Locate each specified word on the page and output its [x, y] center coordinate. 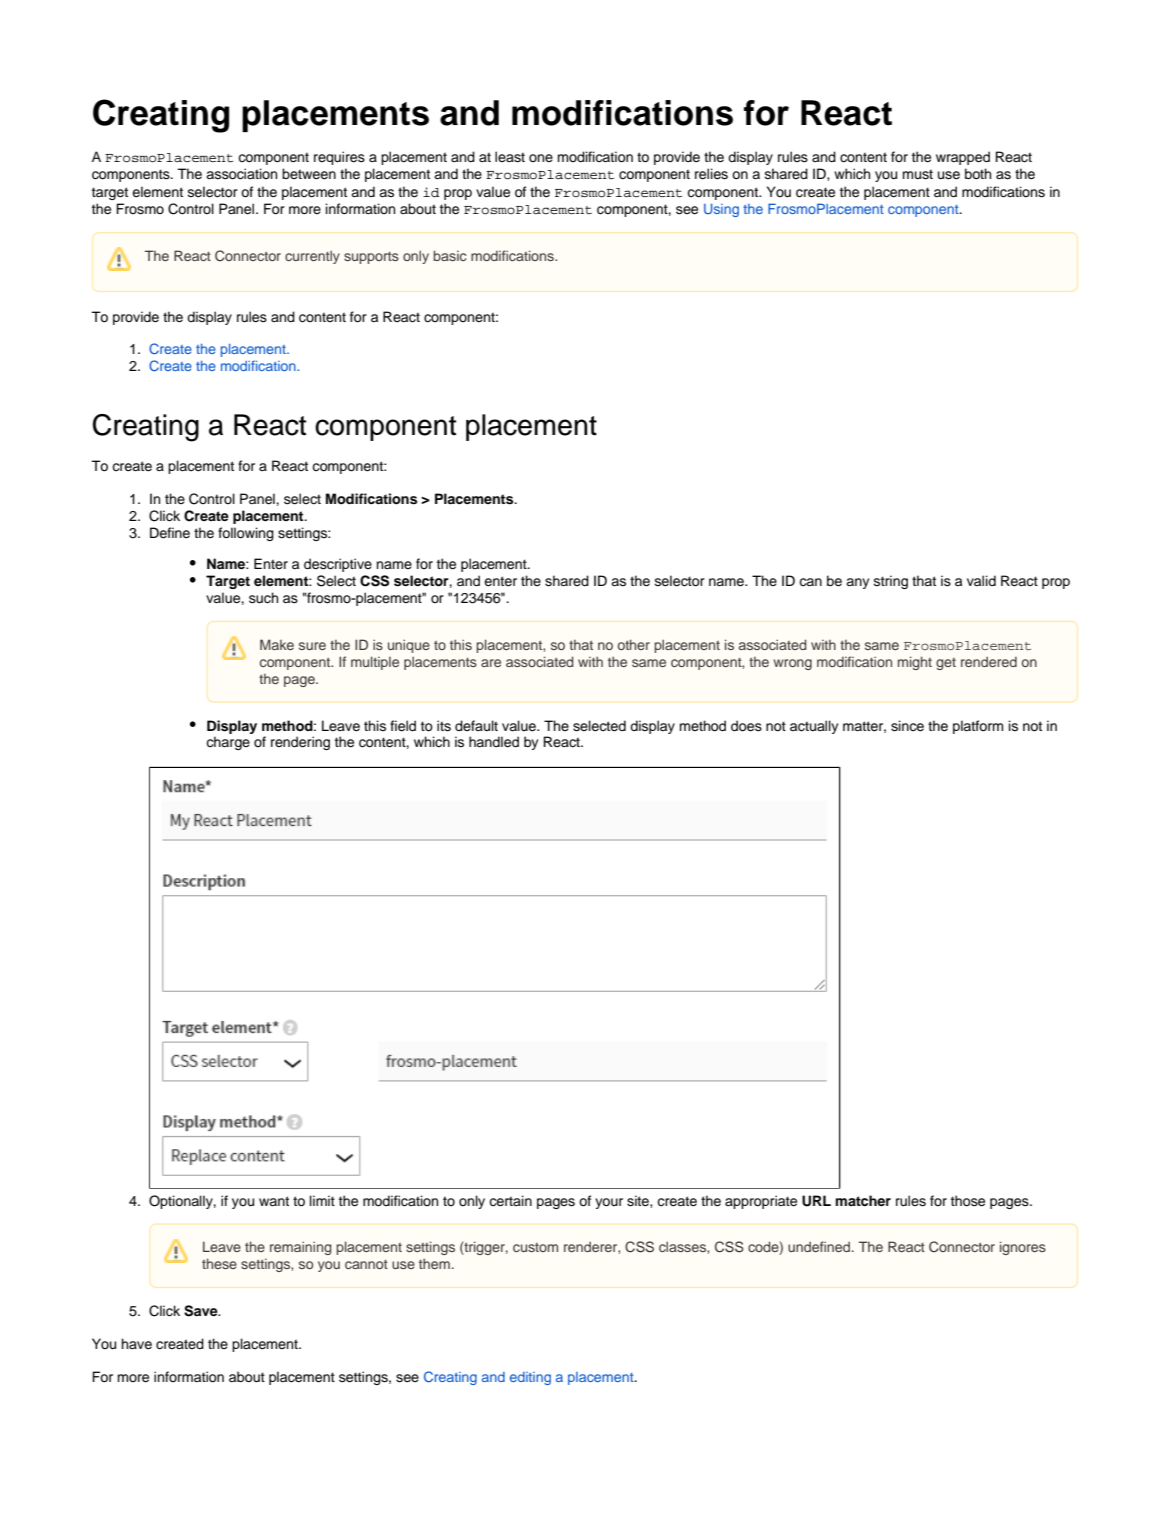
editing [530, 1378]
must [918, 174]
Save [202, 1311]
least [510, 157]
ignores [1023, 1248]
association [241, 174]
